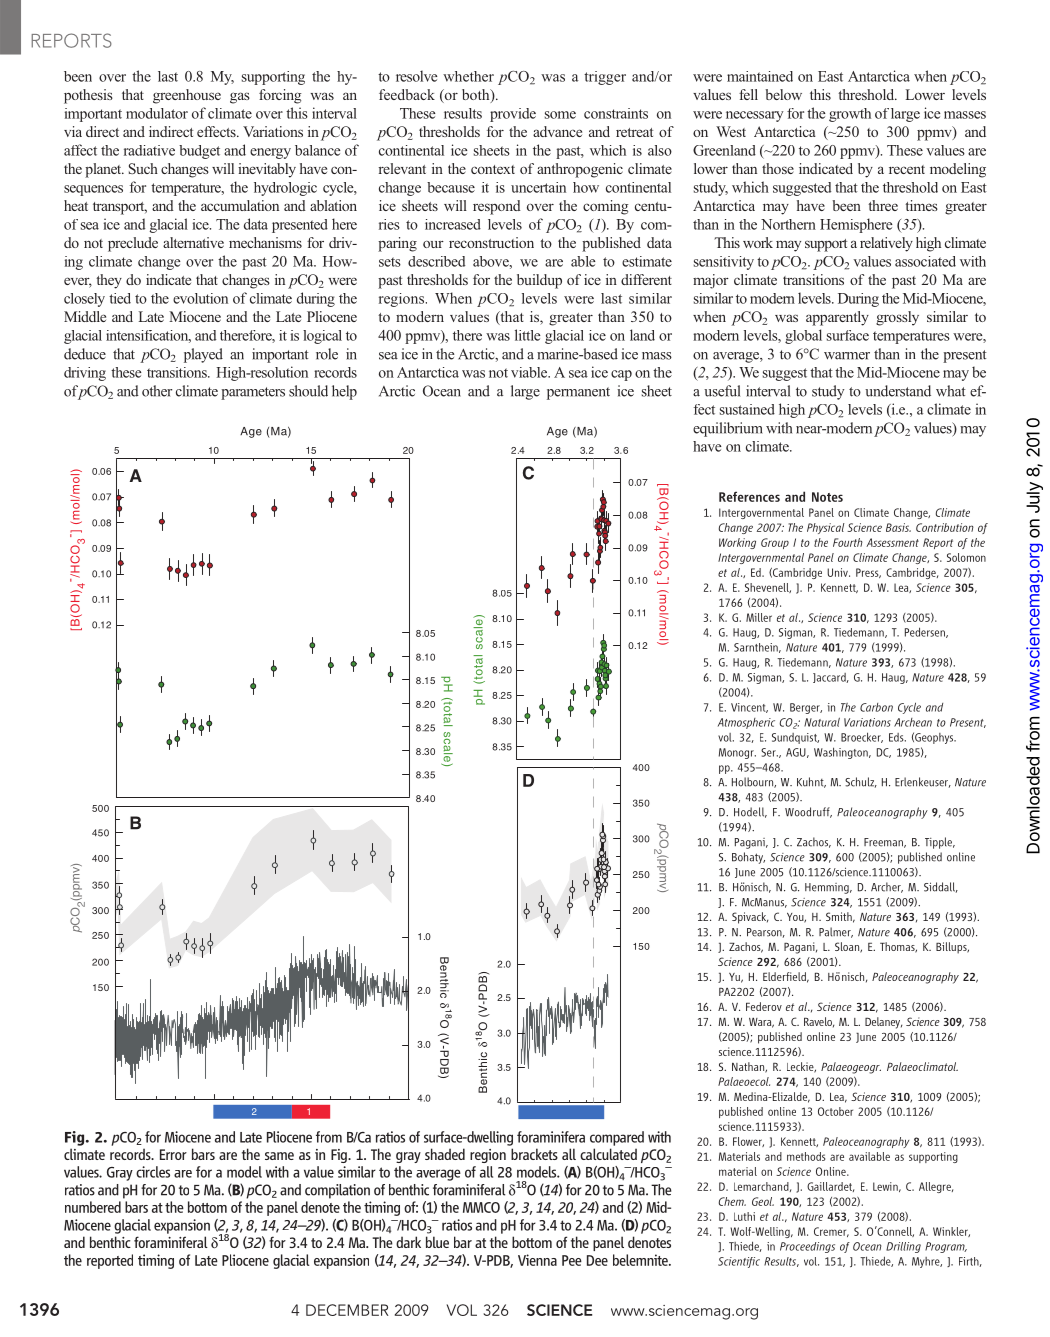 The width and height of the image is (1050, 1337). I want to click on other, so click(157, 391).
